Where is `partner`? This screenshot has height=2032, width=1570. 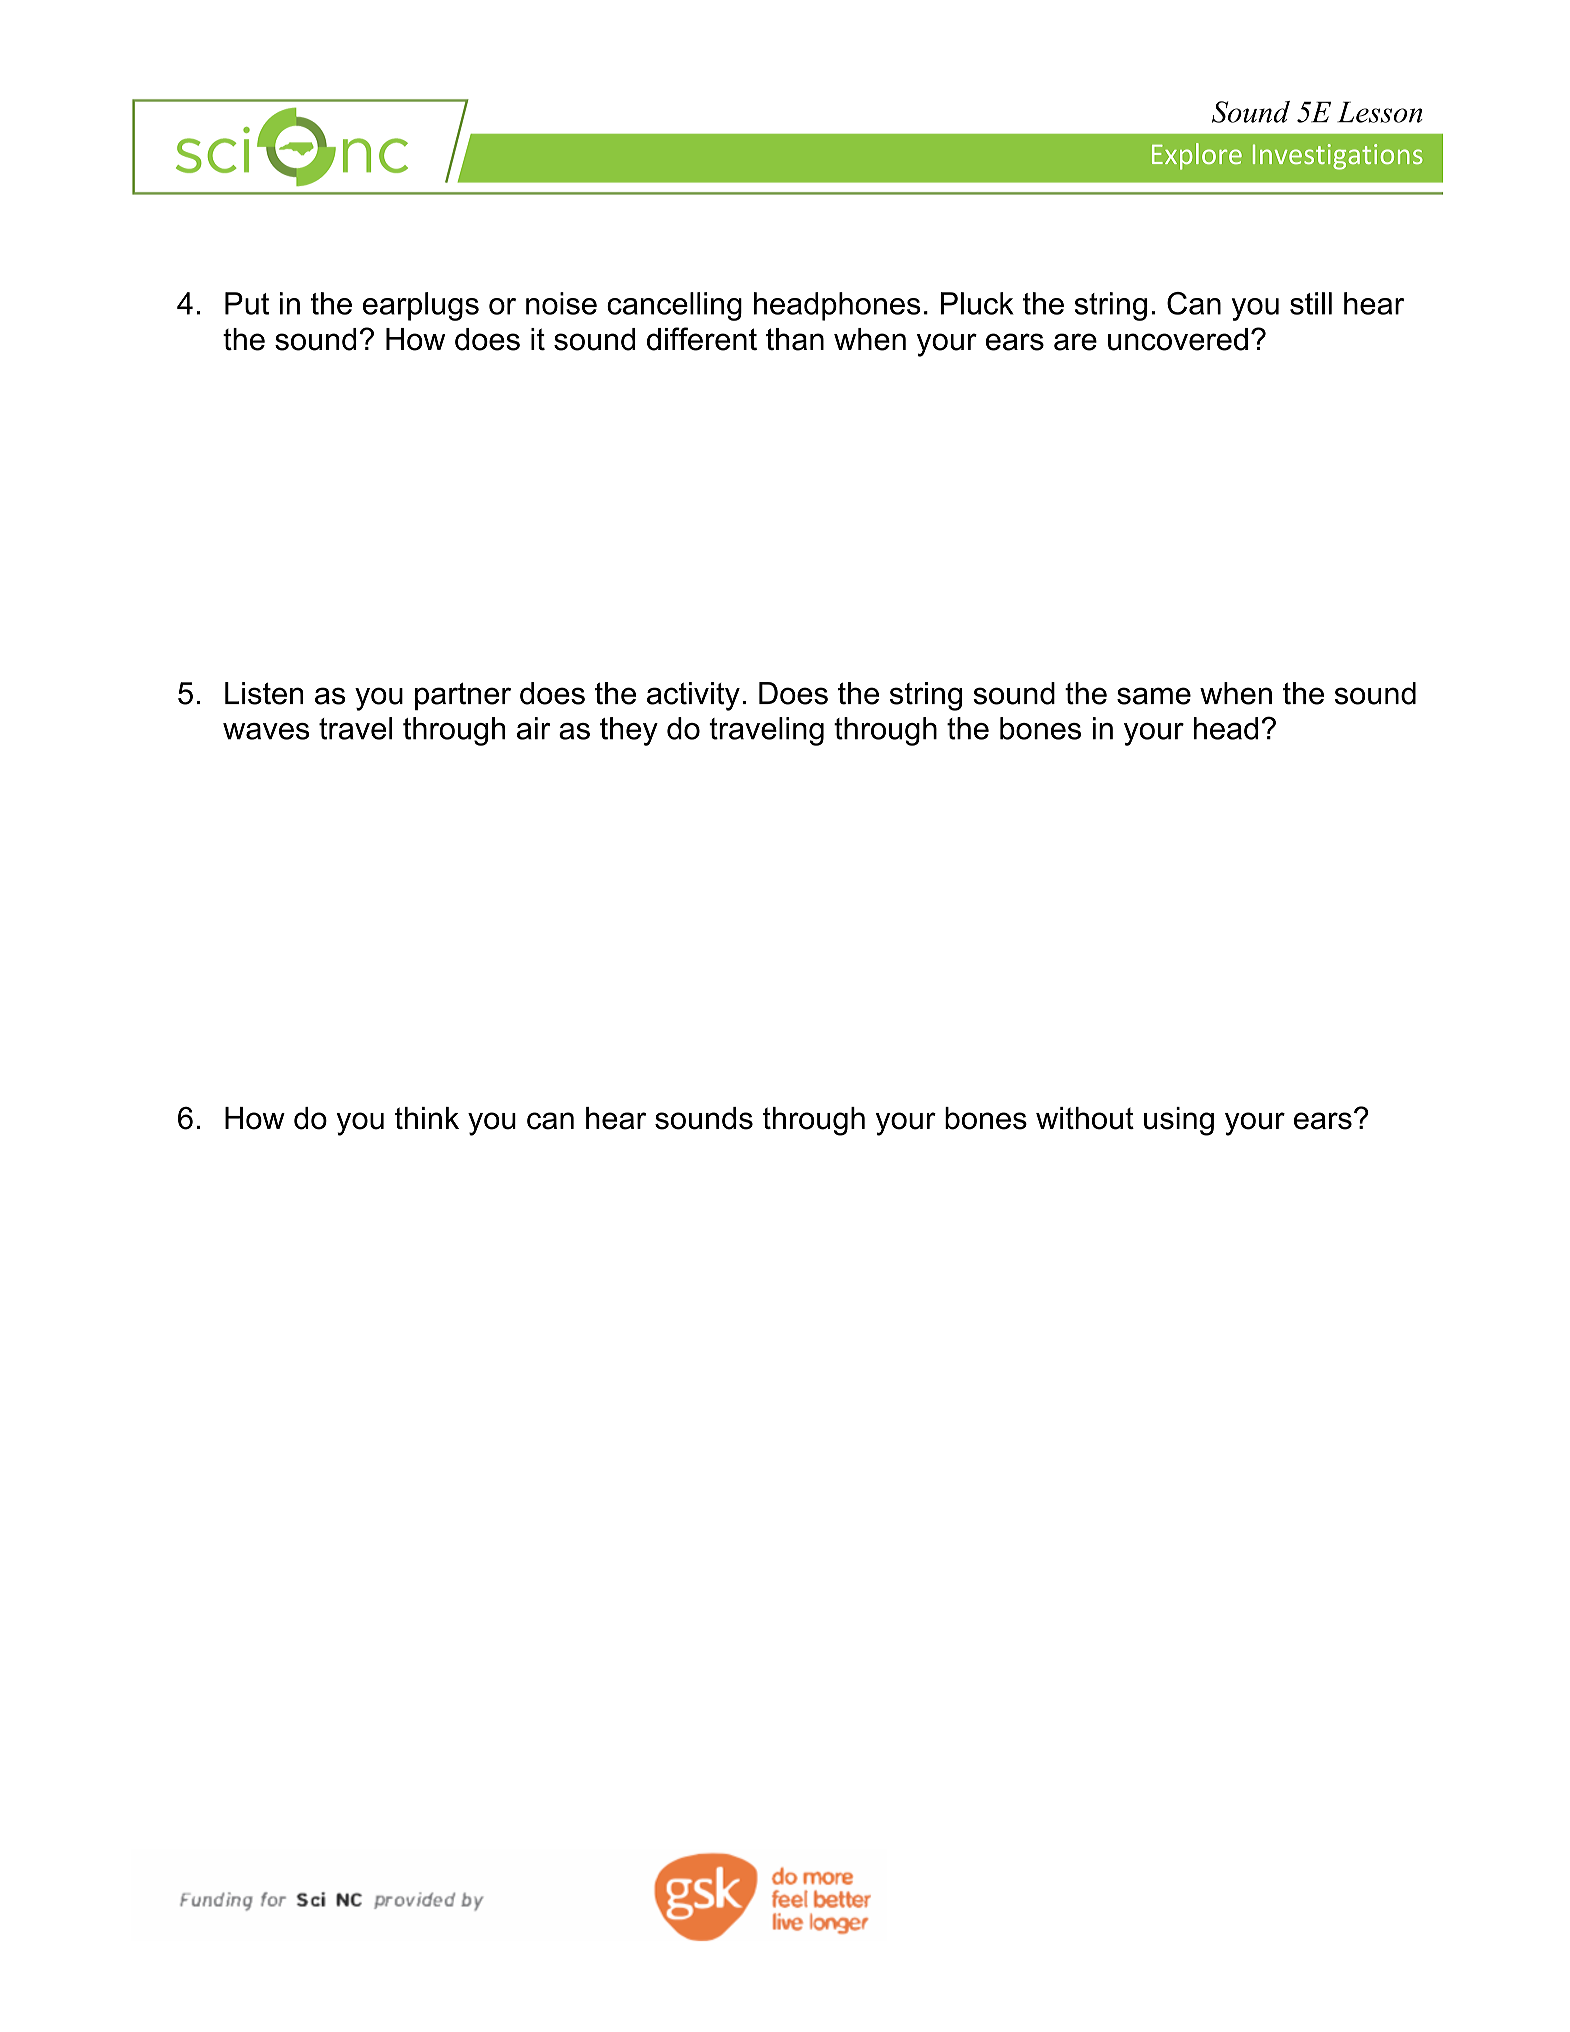
partner is located at coordinates (463, 696).
